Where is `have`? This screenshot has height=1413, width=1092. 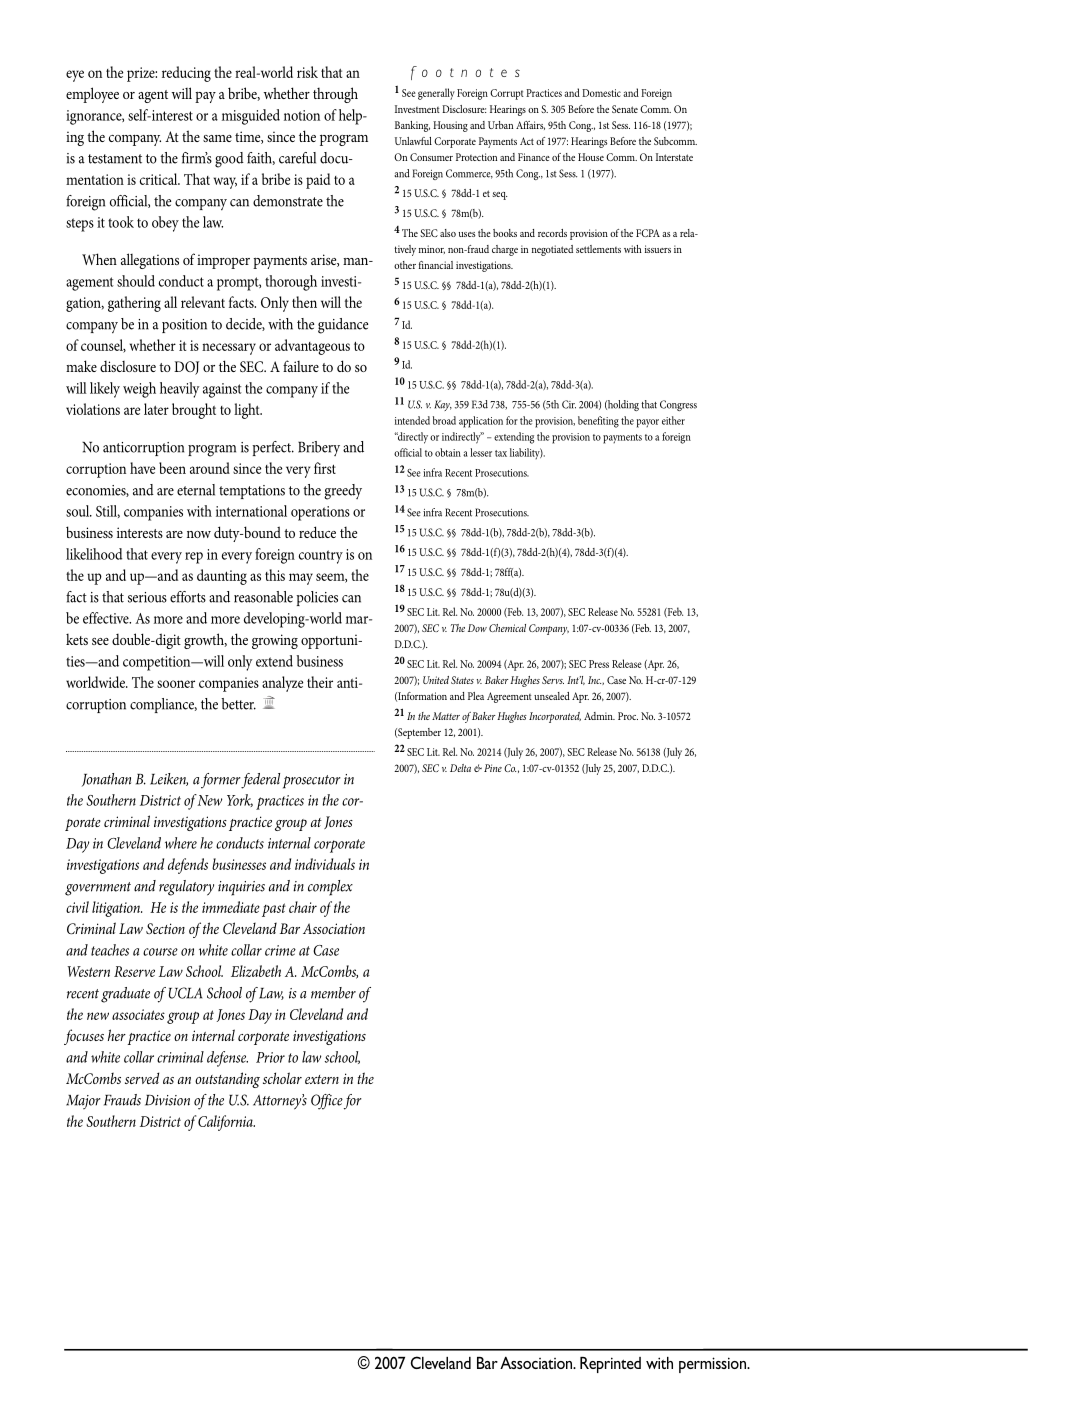
have is located at coordinates (142, 468).
